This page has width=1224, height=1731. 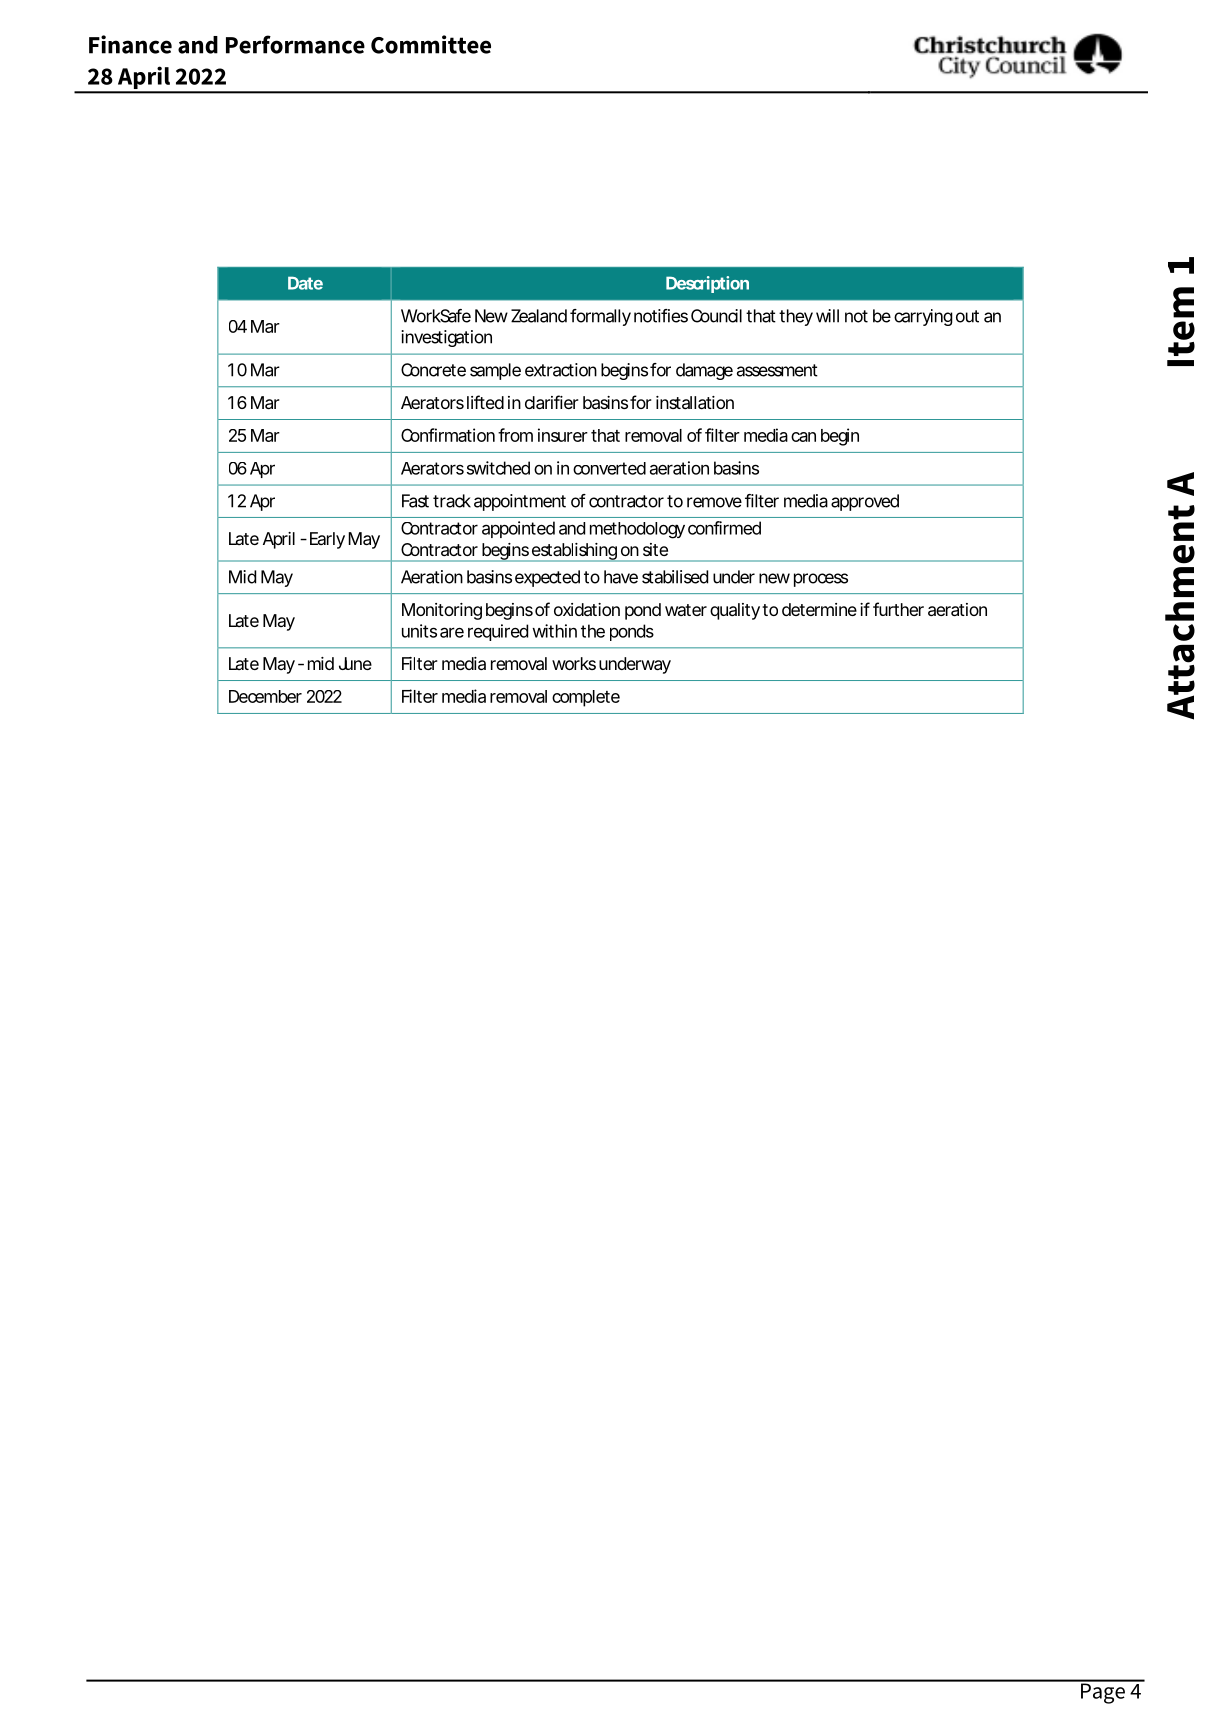 What do you see at coordinates (735, 611) in the page?
I see `quality` at bounding box center [735, 611].
